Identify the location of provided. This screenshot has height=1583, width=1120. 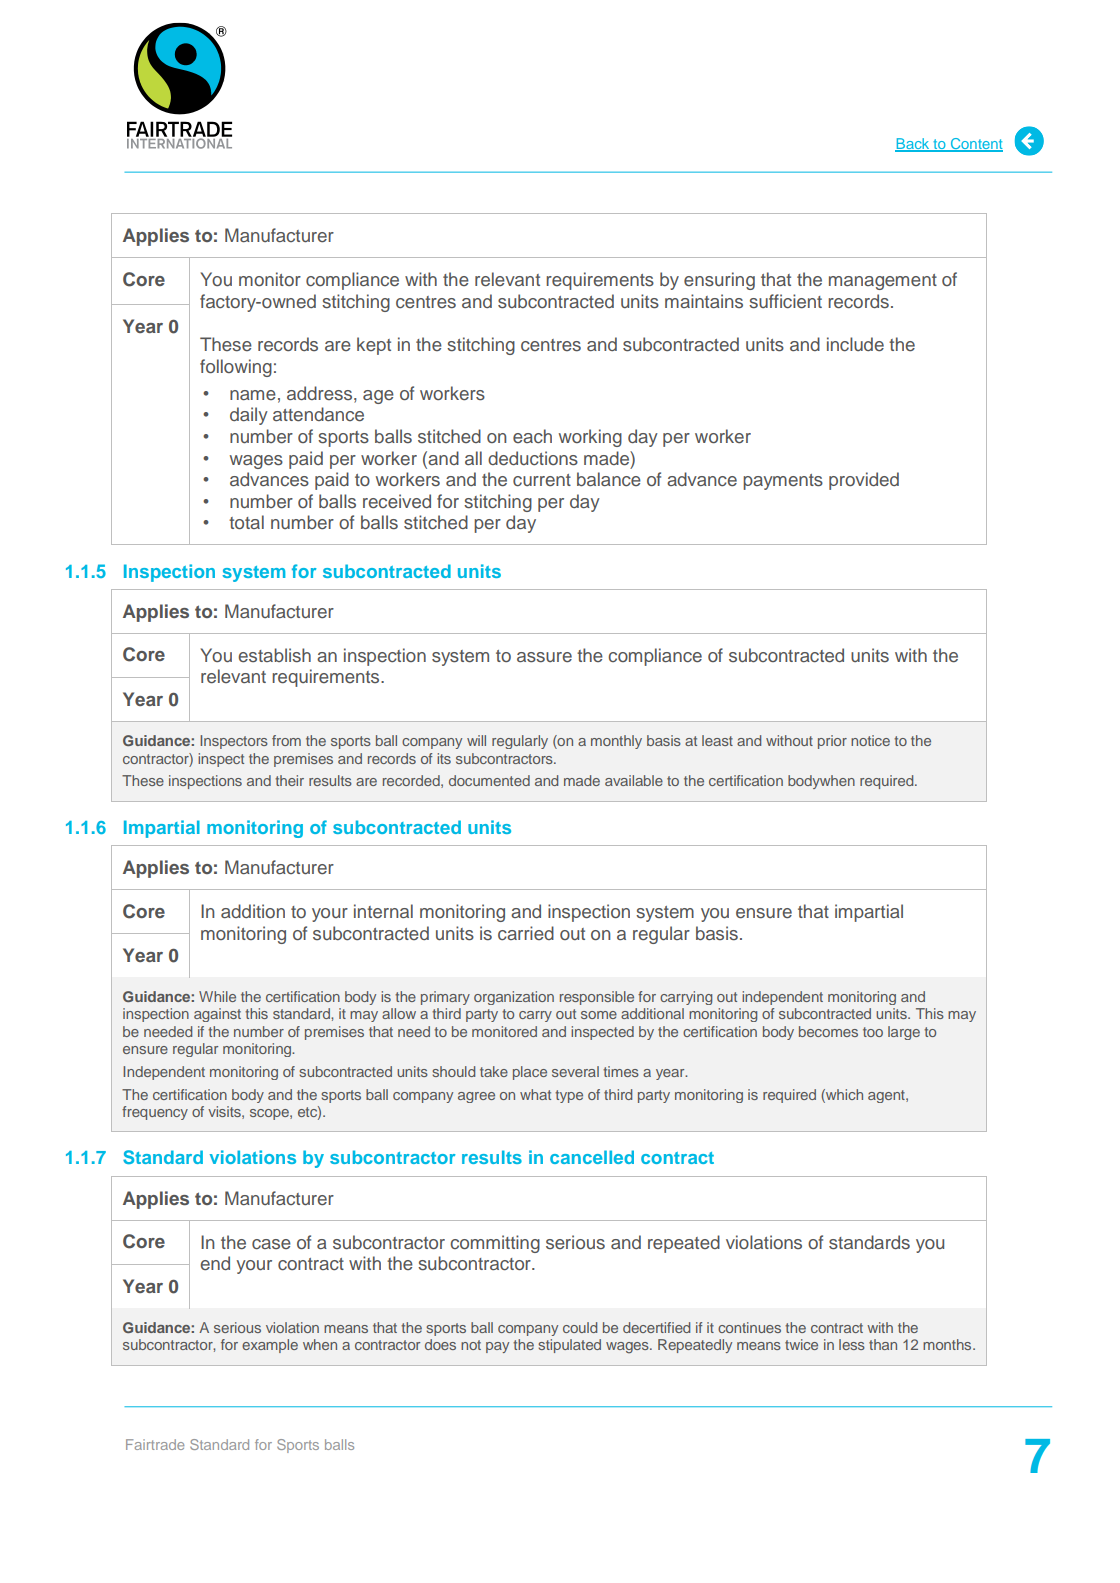
(864, 481).
